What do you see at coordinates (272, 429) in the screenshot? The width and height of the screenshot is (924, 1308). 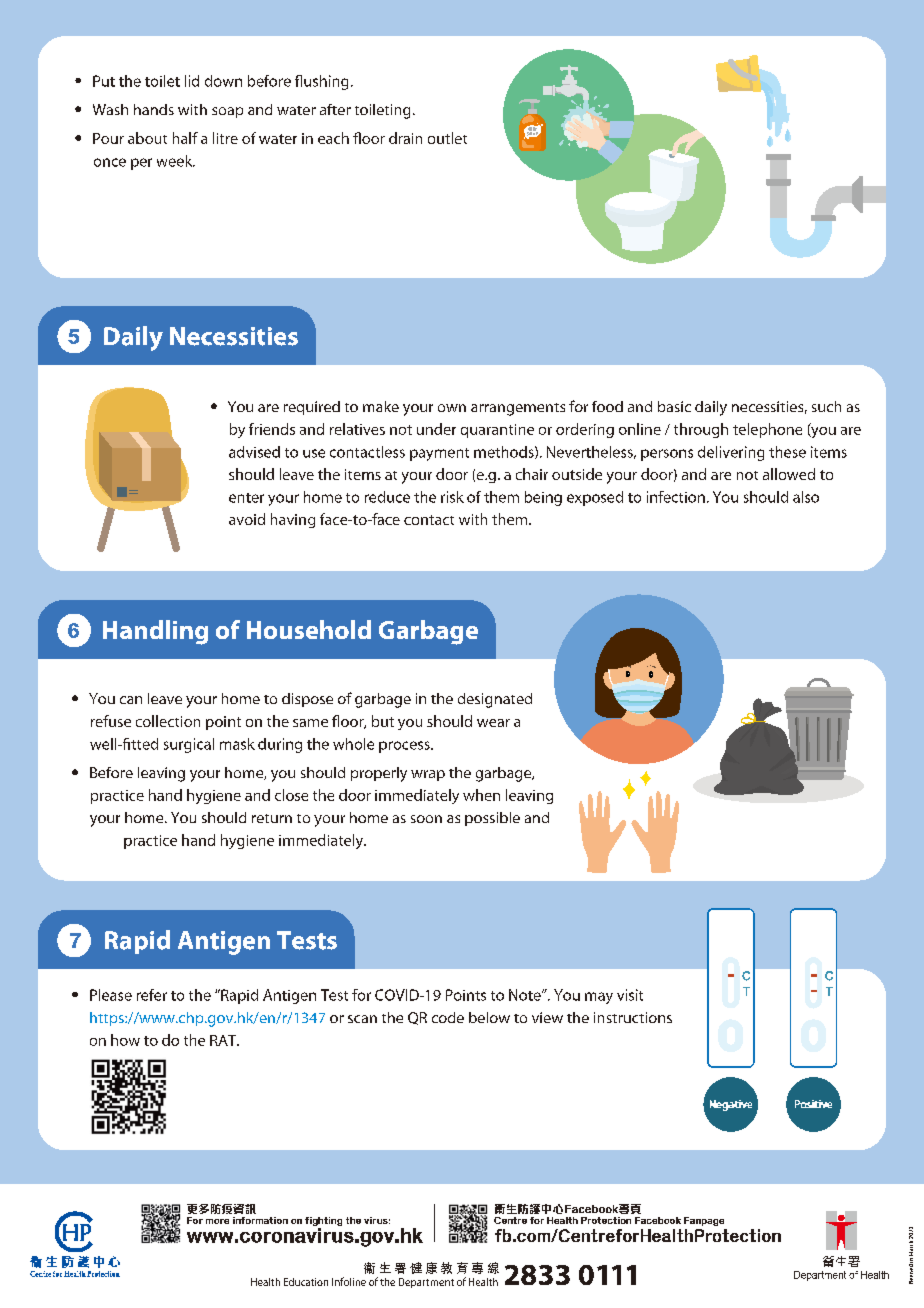 I see `friends` at bounding box center [272, 429].
